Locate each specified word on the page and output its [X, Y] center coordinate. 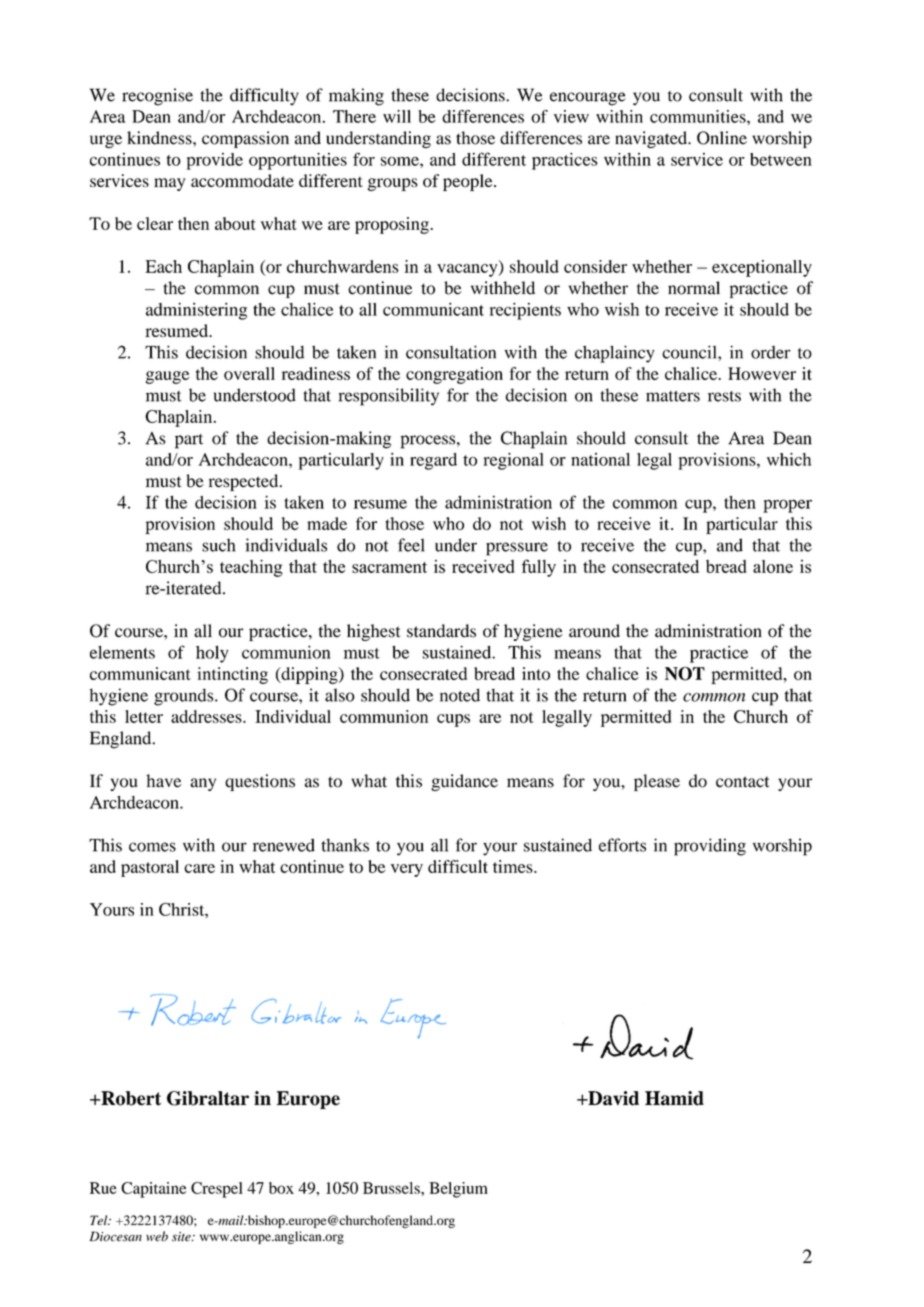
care [199, 868]
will [397, 116]
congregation [454, 375]
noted [460, 695]
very [407, 870]
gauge [167, 377]
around [594, 631]
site [182, 1237]
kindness [160, 138]
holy [212, 654]
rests [724, 396]
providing [710, 847]
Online [722, 138]
